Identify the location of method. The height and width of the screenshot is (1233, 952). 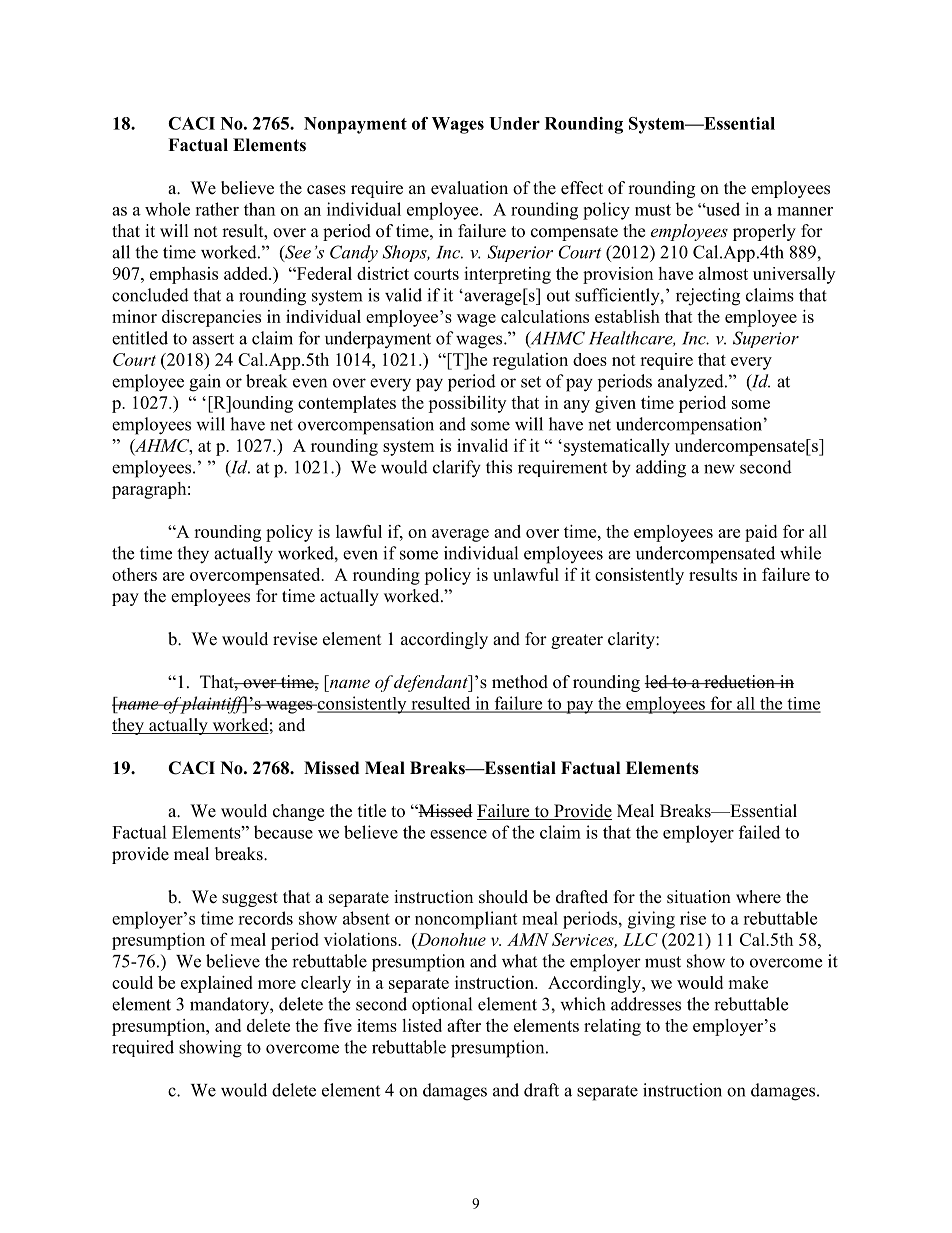
(520, 682).
